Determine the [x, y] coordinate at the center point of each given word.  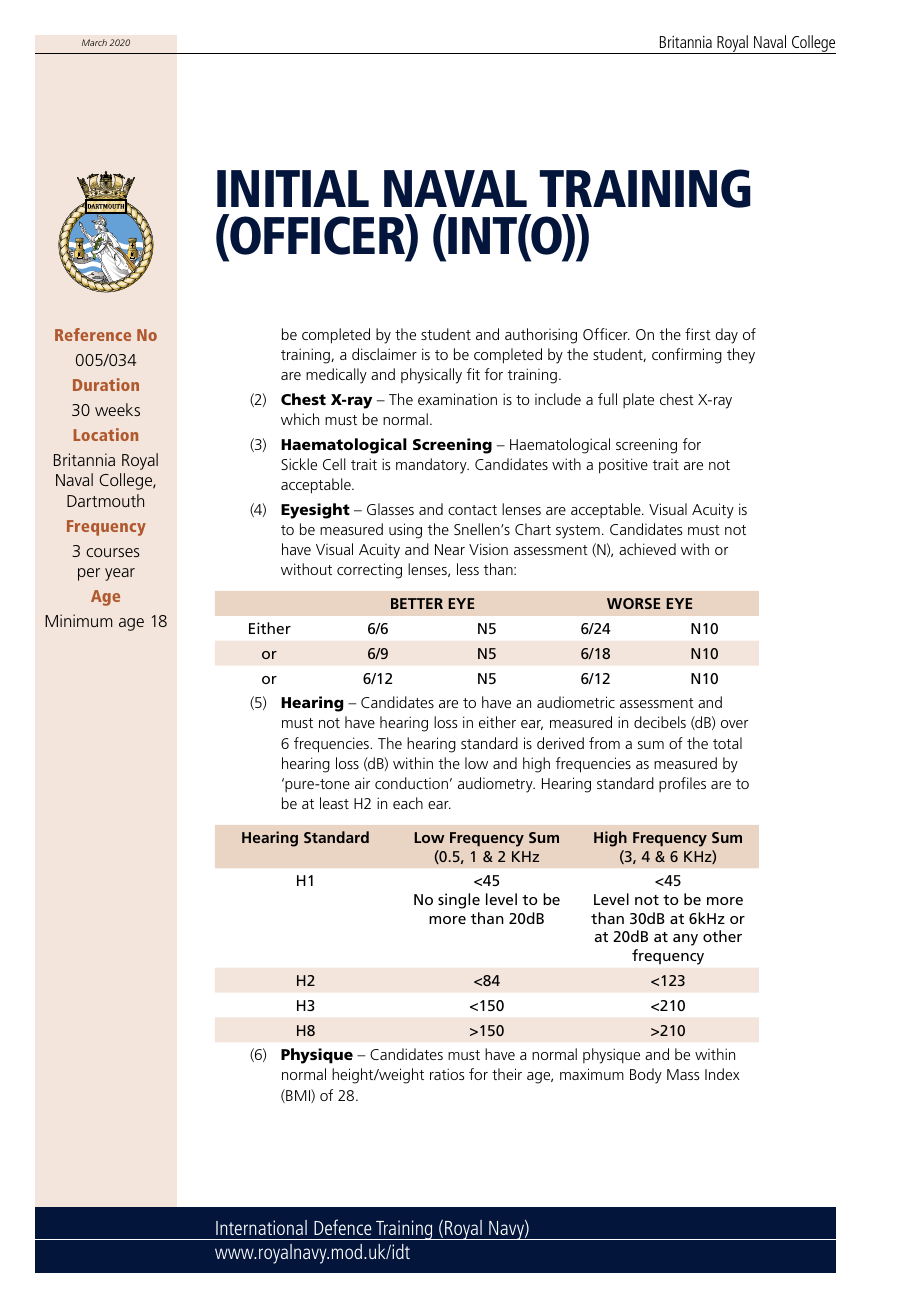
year [120, 574]
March [94, 42]
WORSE [633, 603]
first [698, 334]
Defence [343, 1227]
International [261, 1227]
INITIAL [293, 188]
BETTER [417, 603]
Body [646, 1076]
